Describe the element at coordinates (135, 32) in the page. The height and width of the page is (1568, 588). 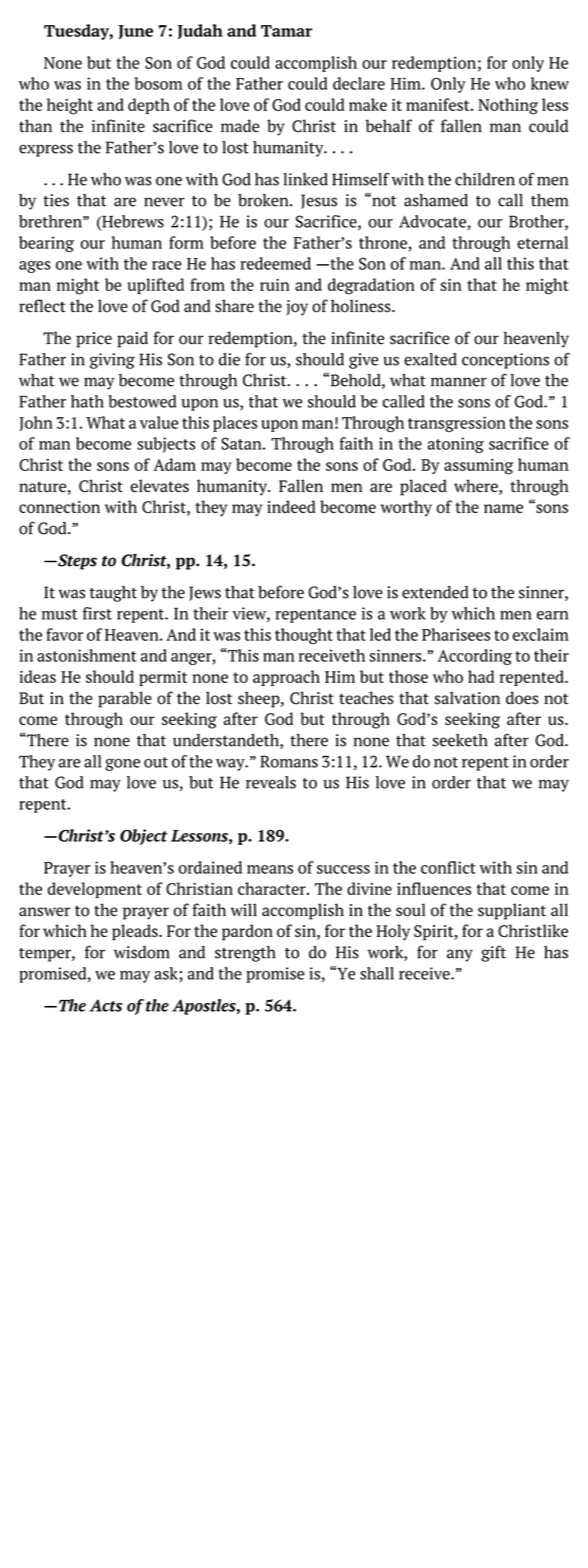
I see `June` at that location.
